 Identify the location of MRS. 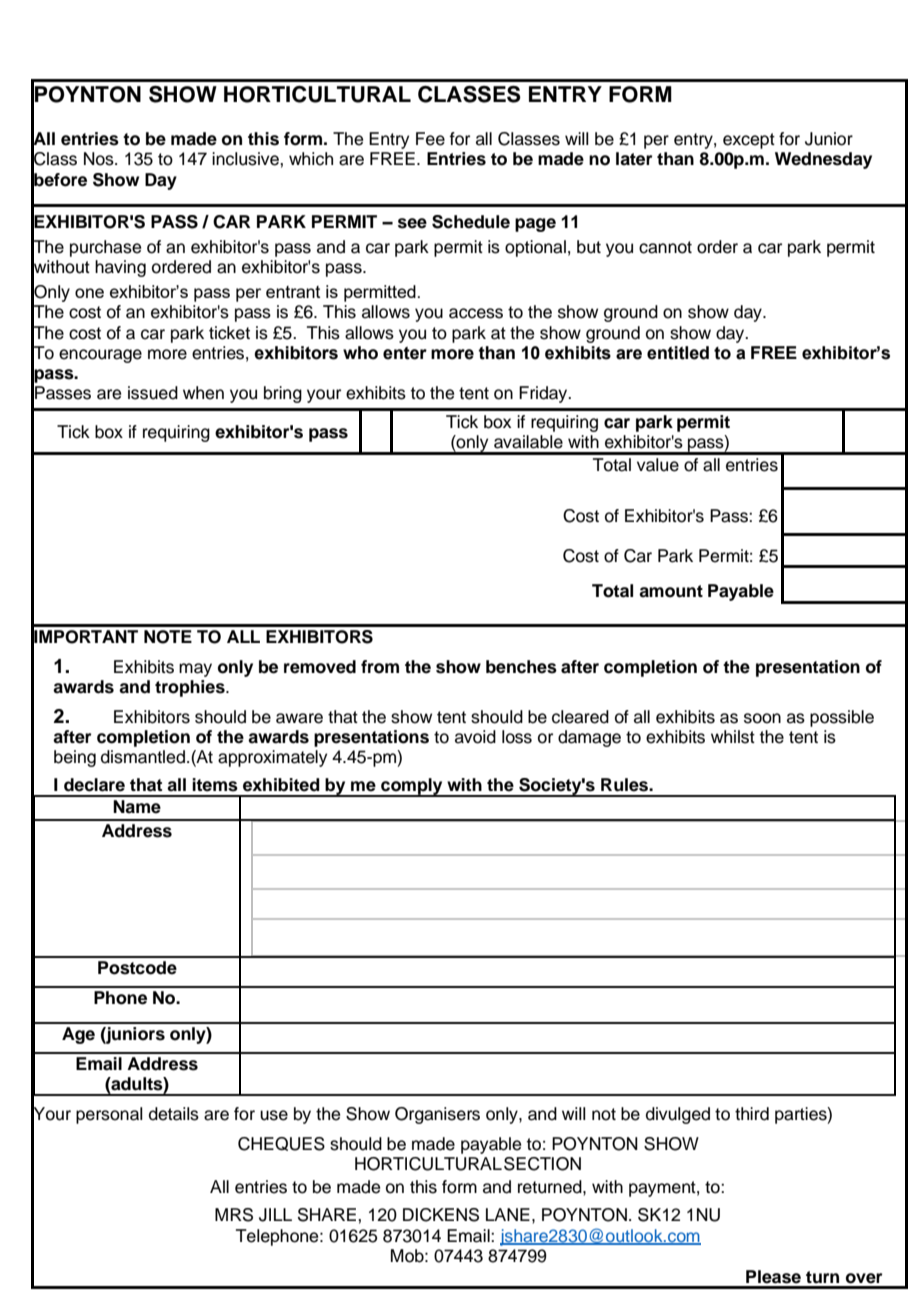
(234, 1215).
